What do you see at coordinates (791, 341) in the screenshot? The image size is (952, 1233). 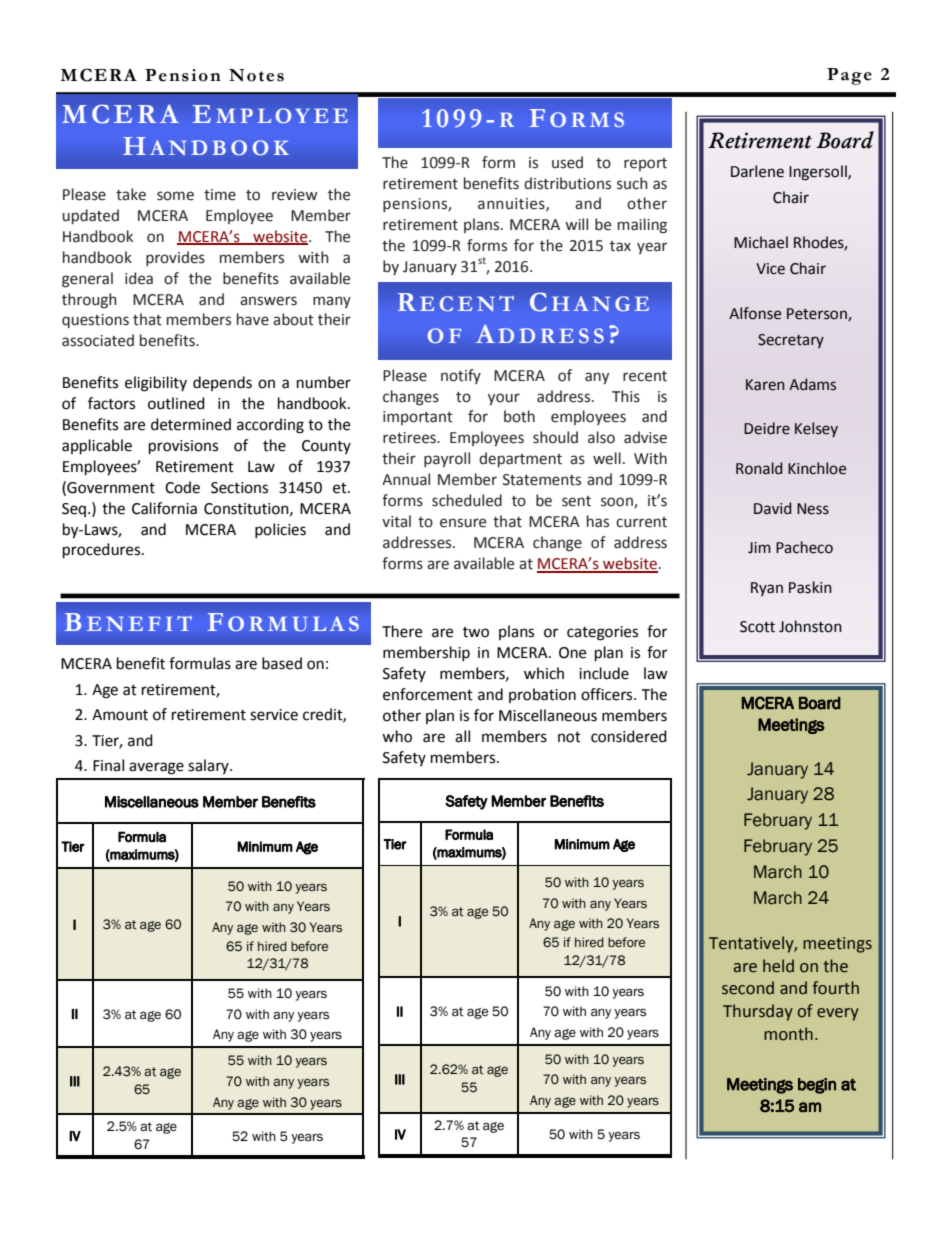 I see `Secretary` at bounding box center [791, 341].
